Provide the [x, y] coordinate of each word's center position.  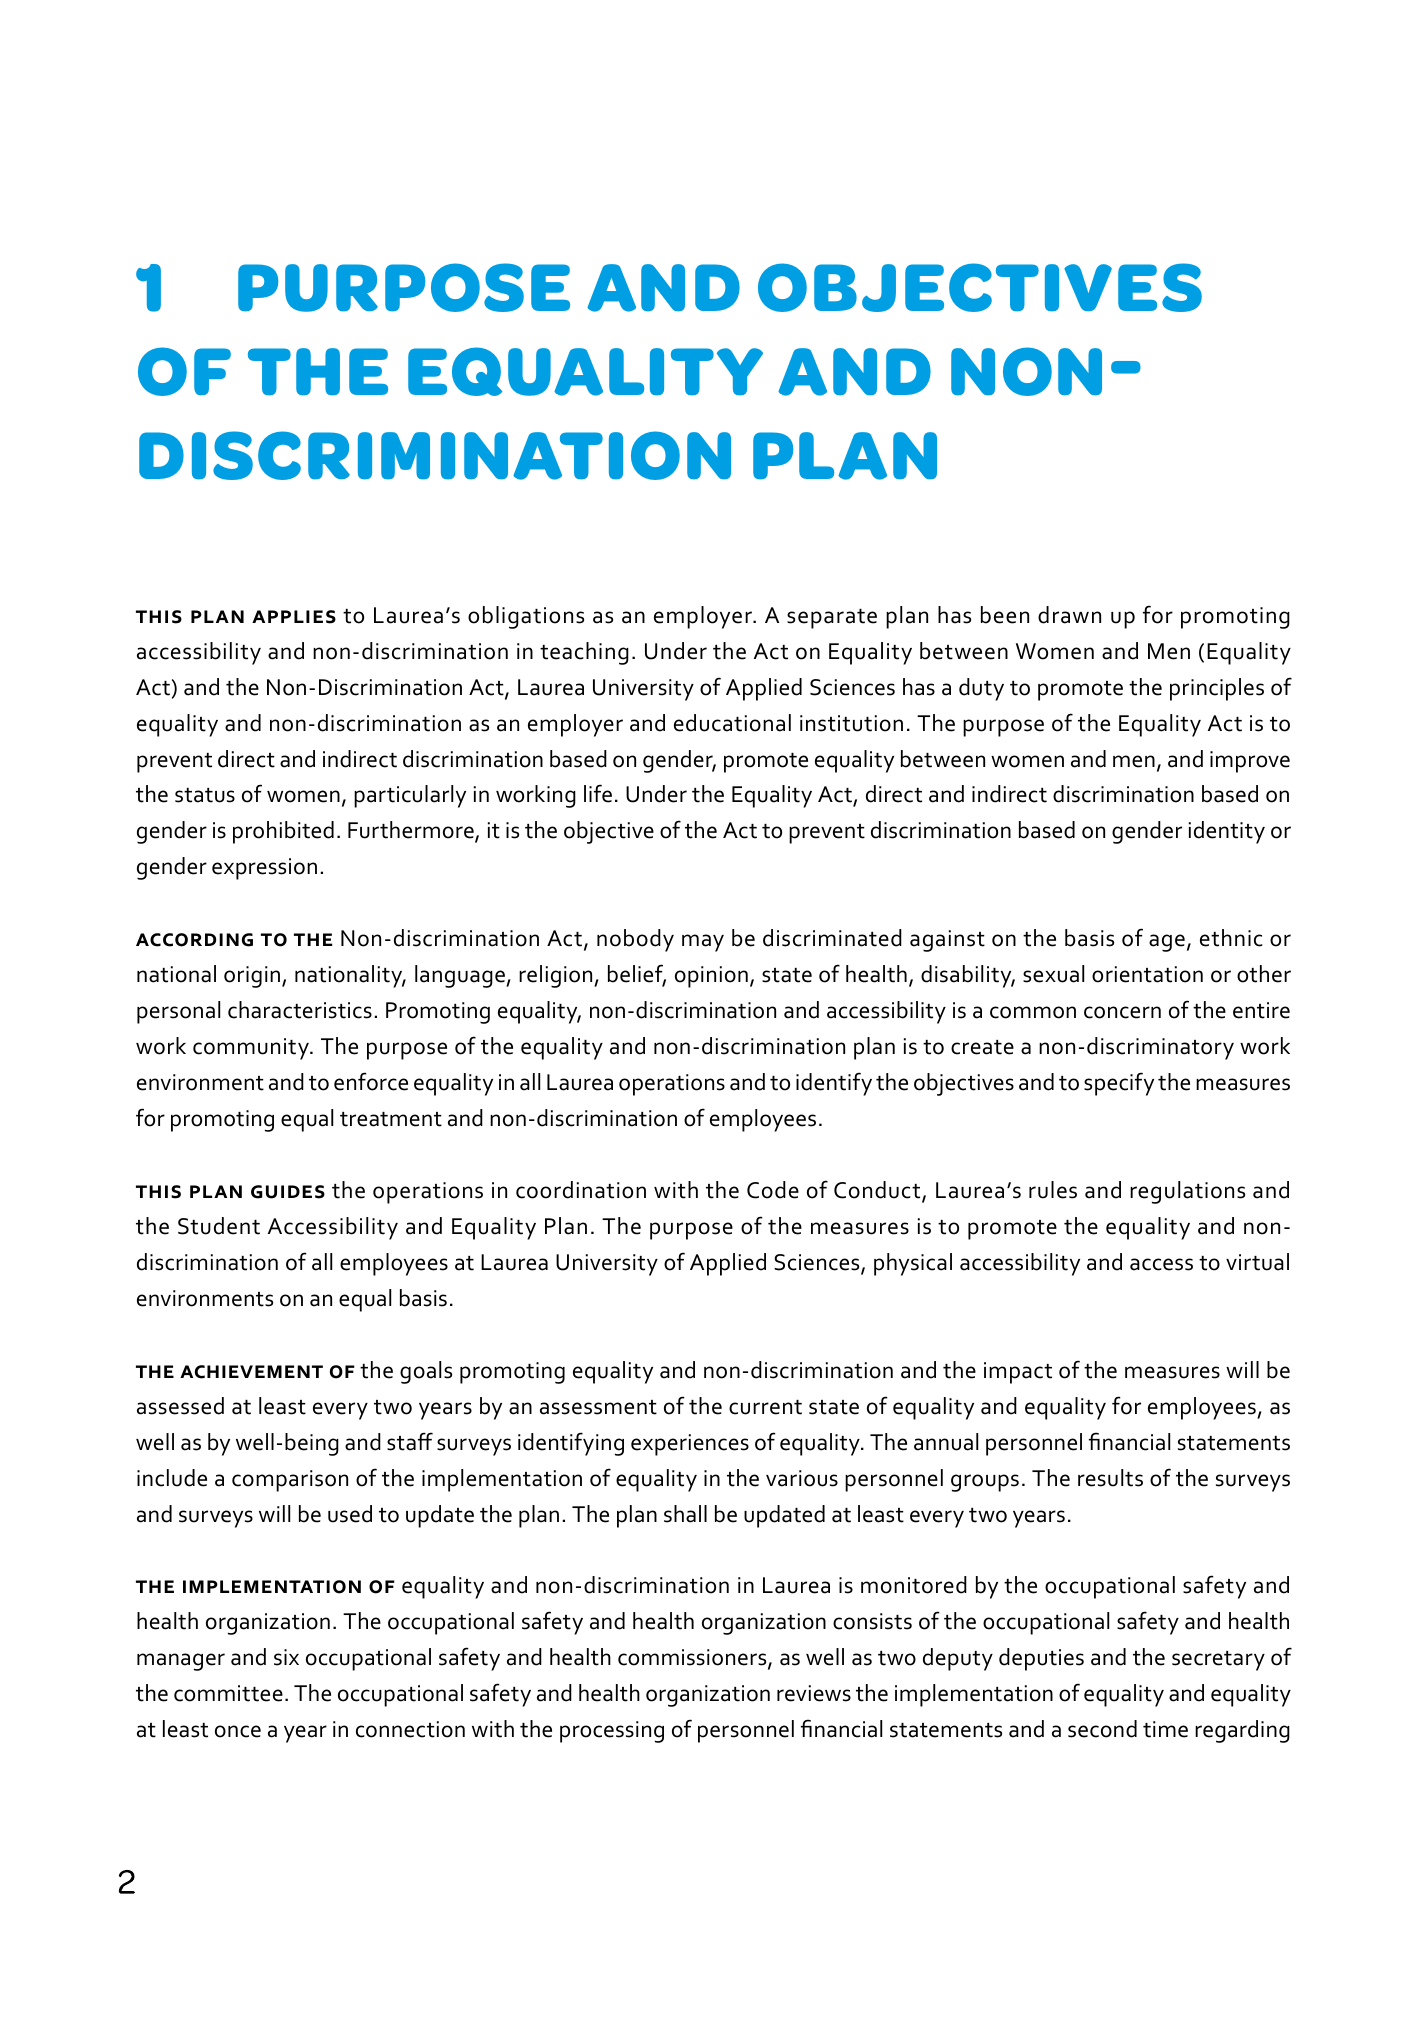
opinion [711, 977]
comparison [290, 1481]
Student [219, 1226]
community [252, 1049]
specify [1119, 1084]
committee [228, 1693]
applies [294, 617]
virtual [1257, 1262]
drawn [1069, 615]
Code [773, 1190]
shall [685, 1514]
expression [264, 869]
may [703, 943]
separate [832, 619]
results [1110, 1478]
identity [1227, 832]
